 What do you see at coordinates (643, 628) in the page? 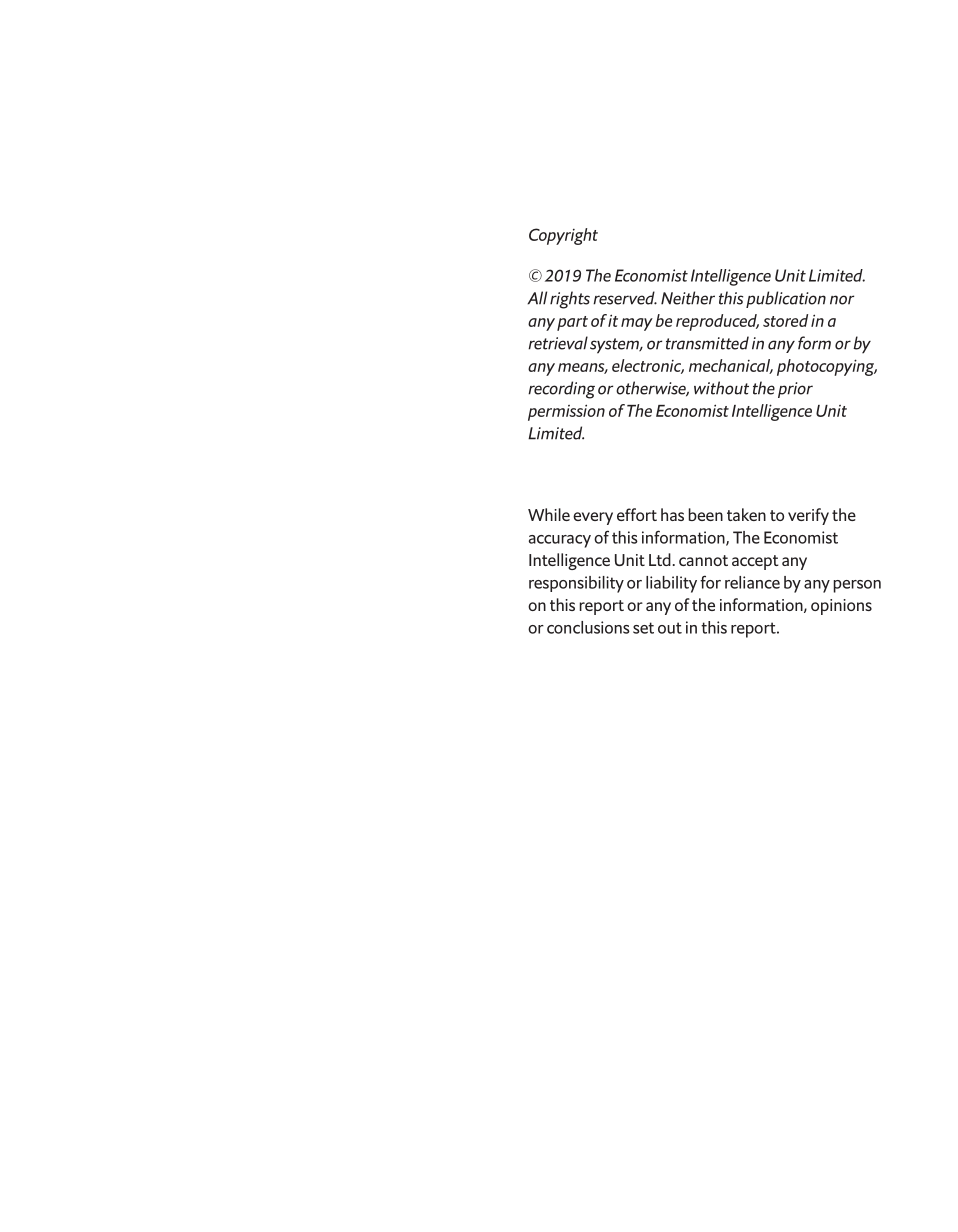
I see `set` at bounding box center [643, 628].
